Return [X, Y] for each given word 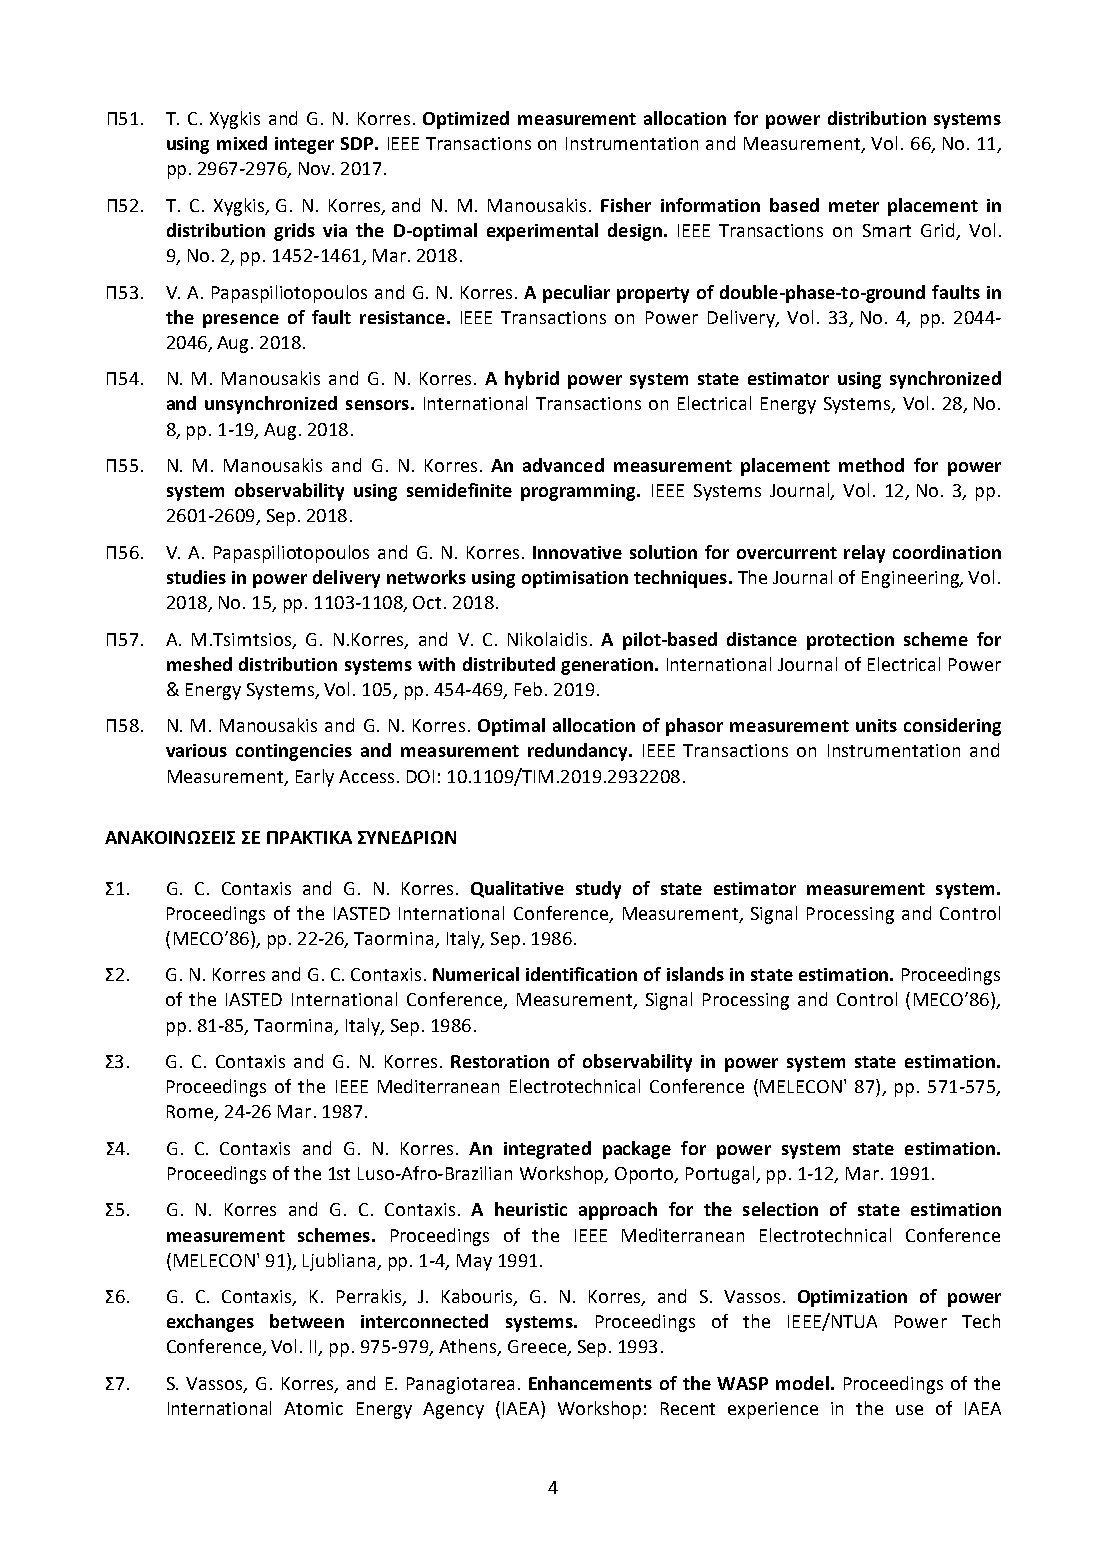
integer [304, 145]
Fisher [626, 205]
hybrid [532, 380]
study [598, 890]
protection [850, 641]
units [876, 725]
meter [854, 206]
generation [607, 666]
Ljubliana [340, 1262]
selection [780, 1209]
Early [315, 778]
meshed [199, 664]
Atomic [313, 1408]
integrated [547, 1150]
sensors [377, 405]
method [871, 465]
